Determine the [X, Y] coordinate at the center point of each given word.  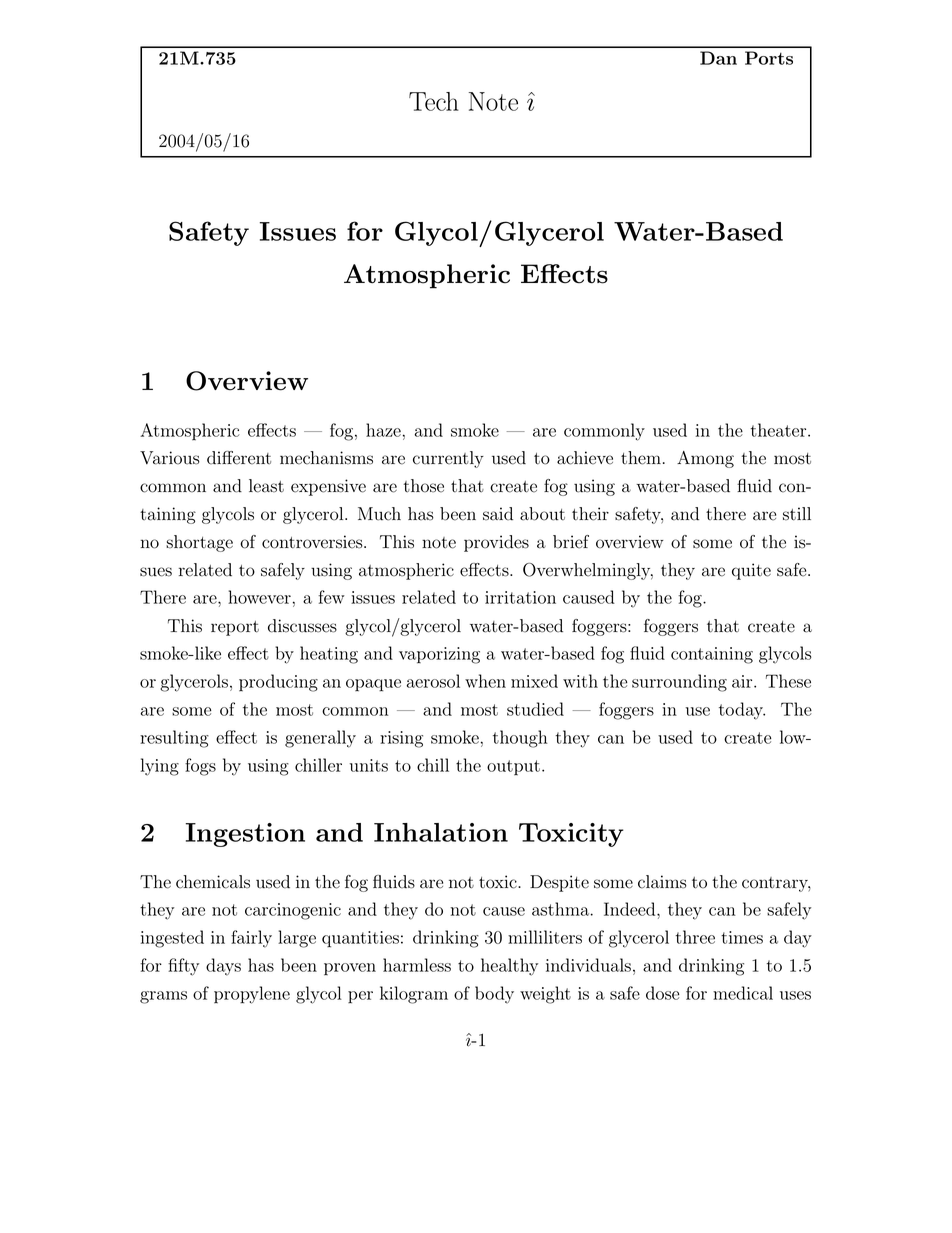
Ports [769, 58]
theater [779, 430]
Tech [434, 101]
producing [278, 683]
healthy [509, 967]
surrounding [679, 683]
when [485, 681]
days [223, 967]
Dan [718, 58]
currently [448, 459]
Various [170, 458]
